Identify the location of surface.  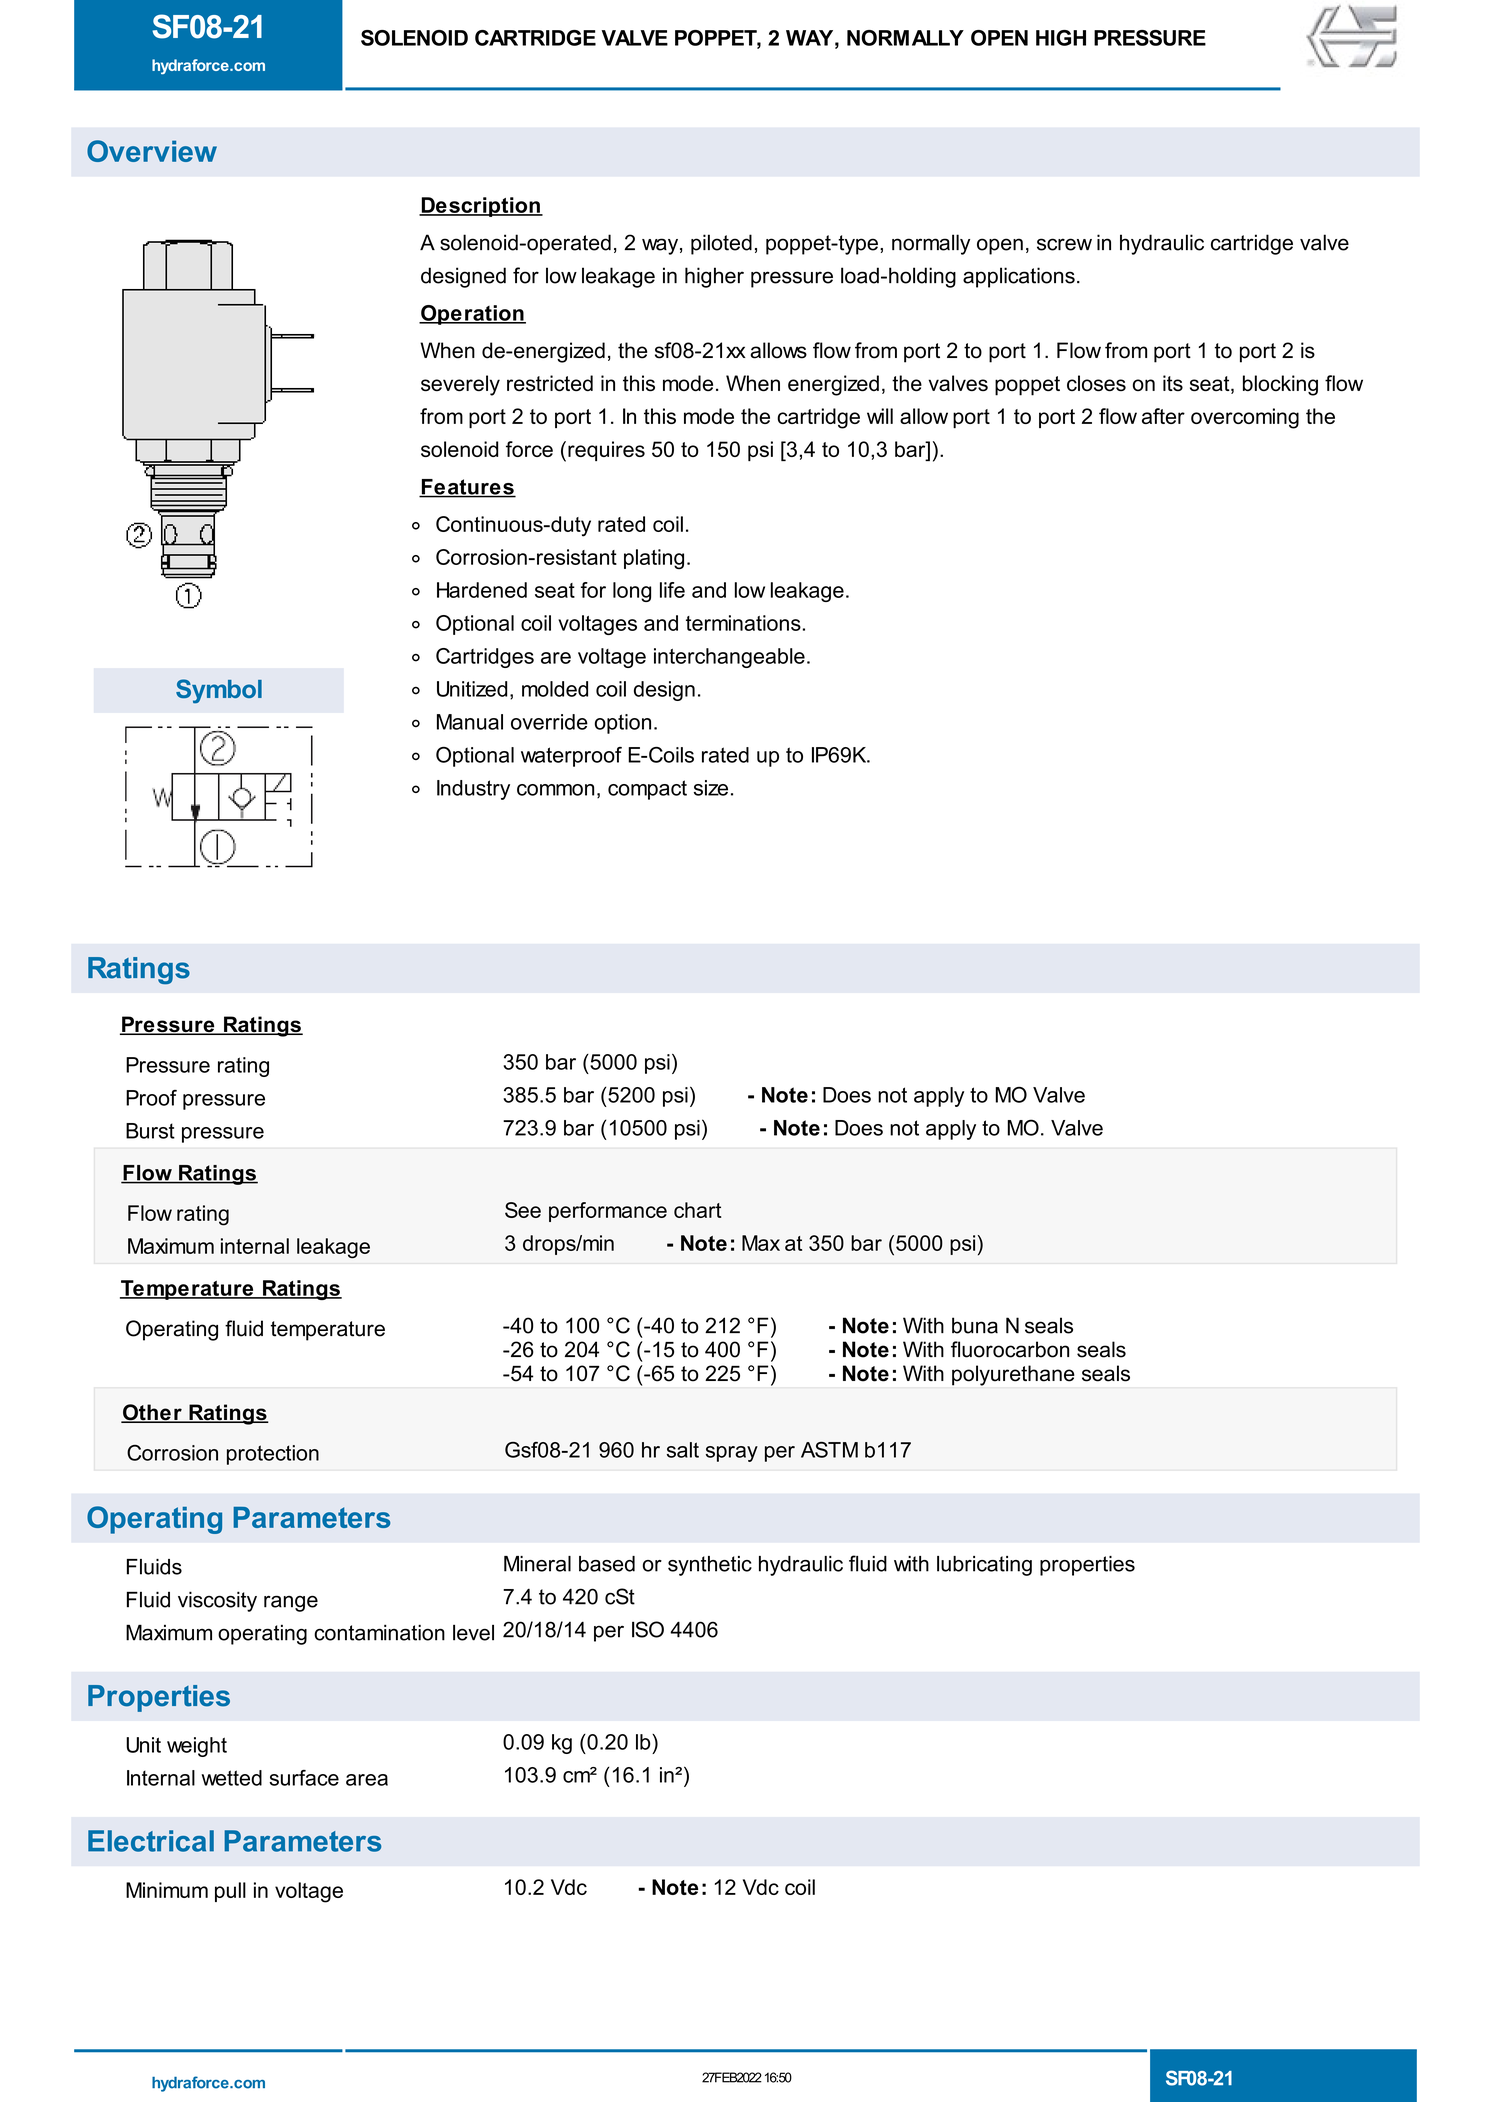
(304, 1778).
